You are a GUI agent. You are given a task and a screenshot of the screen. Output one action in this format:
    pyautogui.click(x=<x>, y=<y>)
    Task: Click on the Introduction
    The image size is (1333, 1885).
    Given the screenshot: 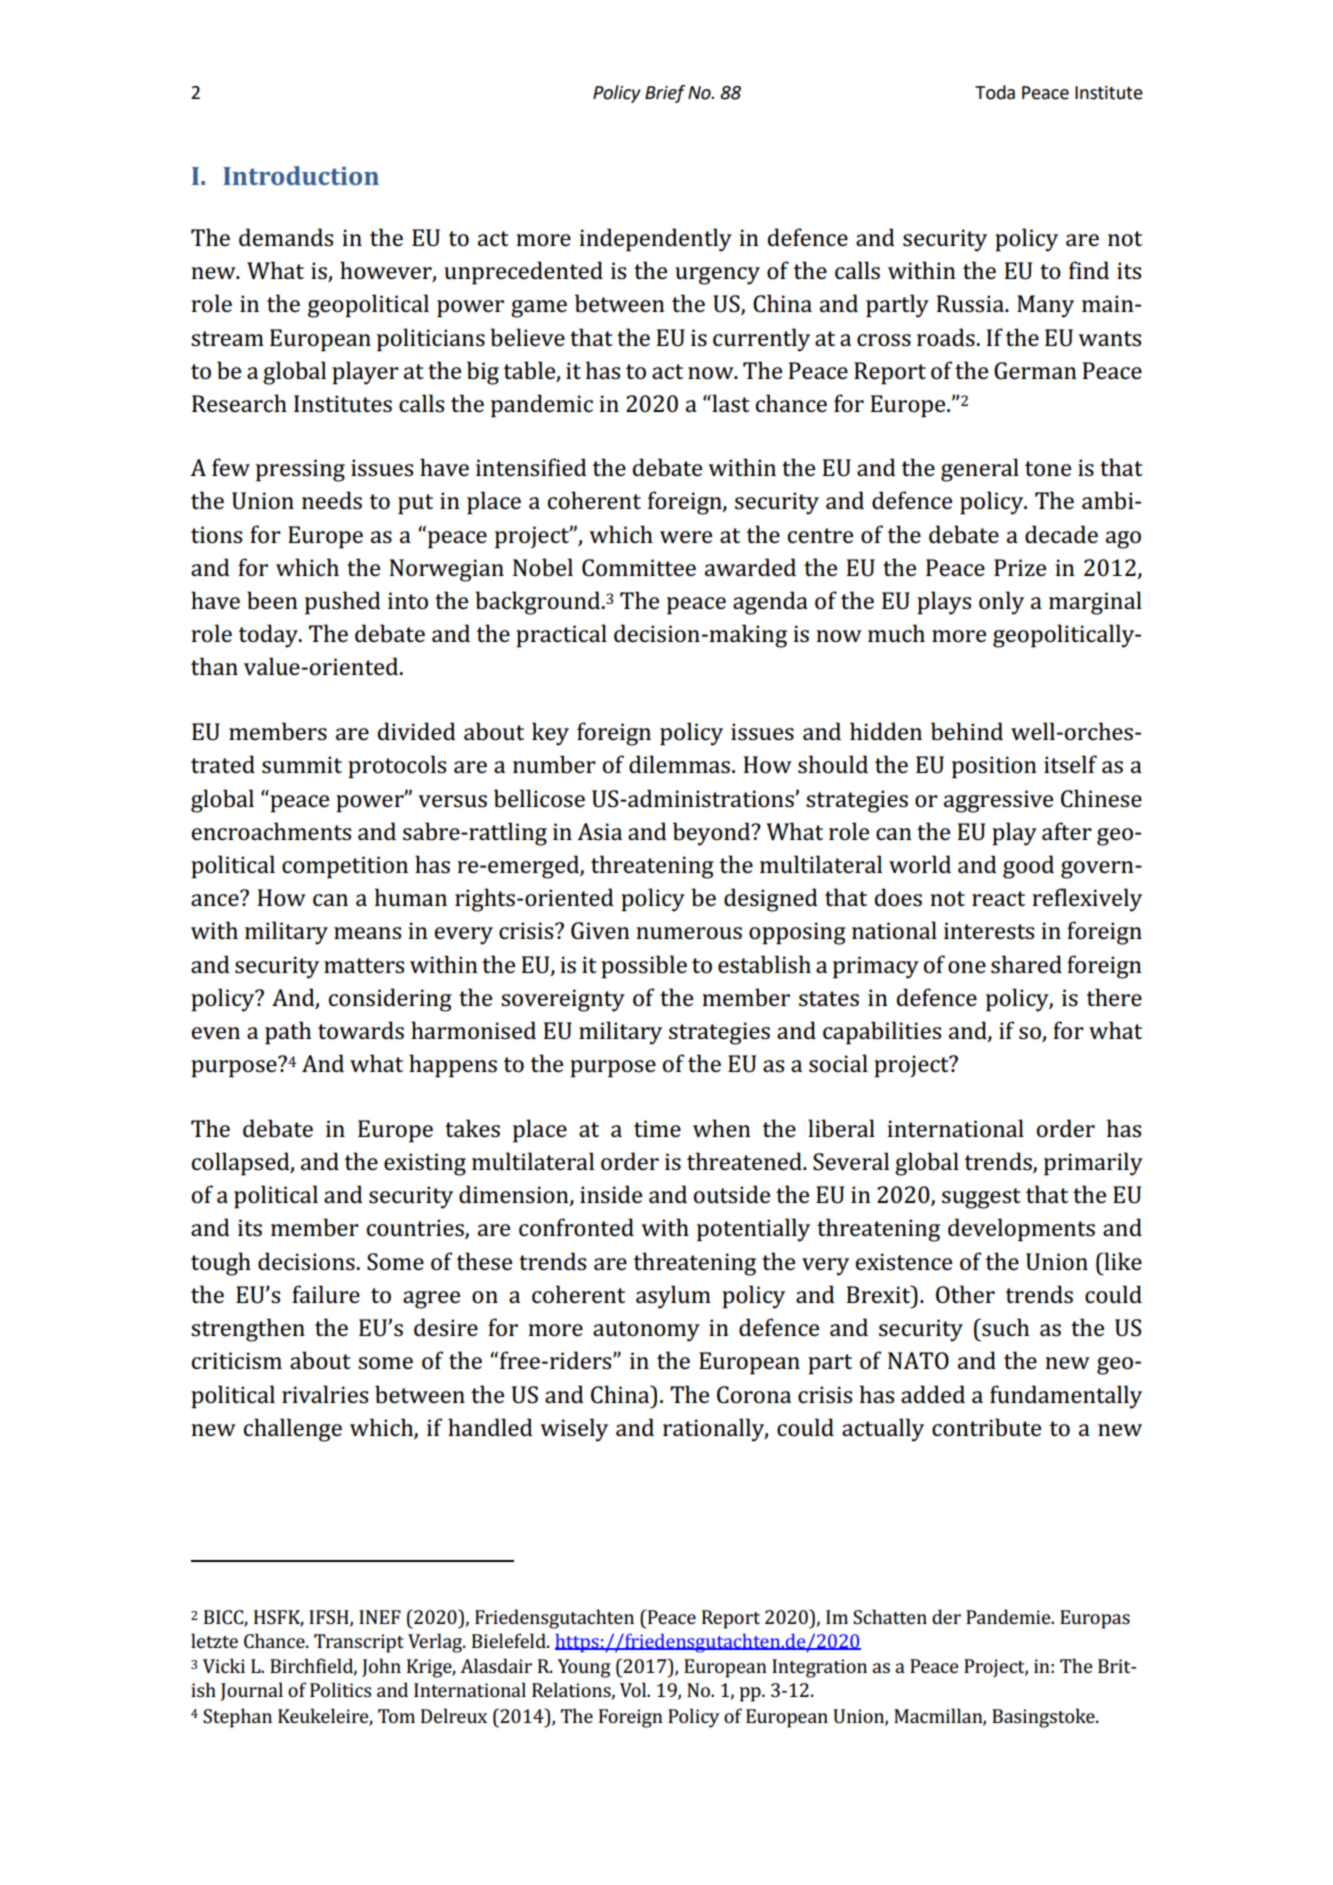 What is the action you would take?
    pyautogui.click(x=301, y=175)
